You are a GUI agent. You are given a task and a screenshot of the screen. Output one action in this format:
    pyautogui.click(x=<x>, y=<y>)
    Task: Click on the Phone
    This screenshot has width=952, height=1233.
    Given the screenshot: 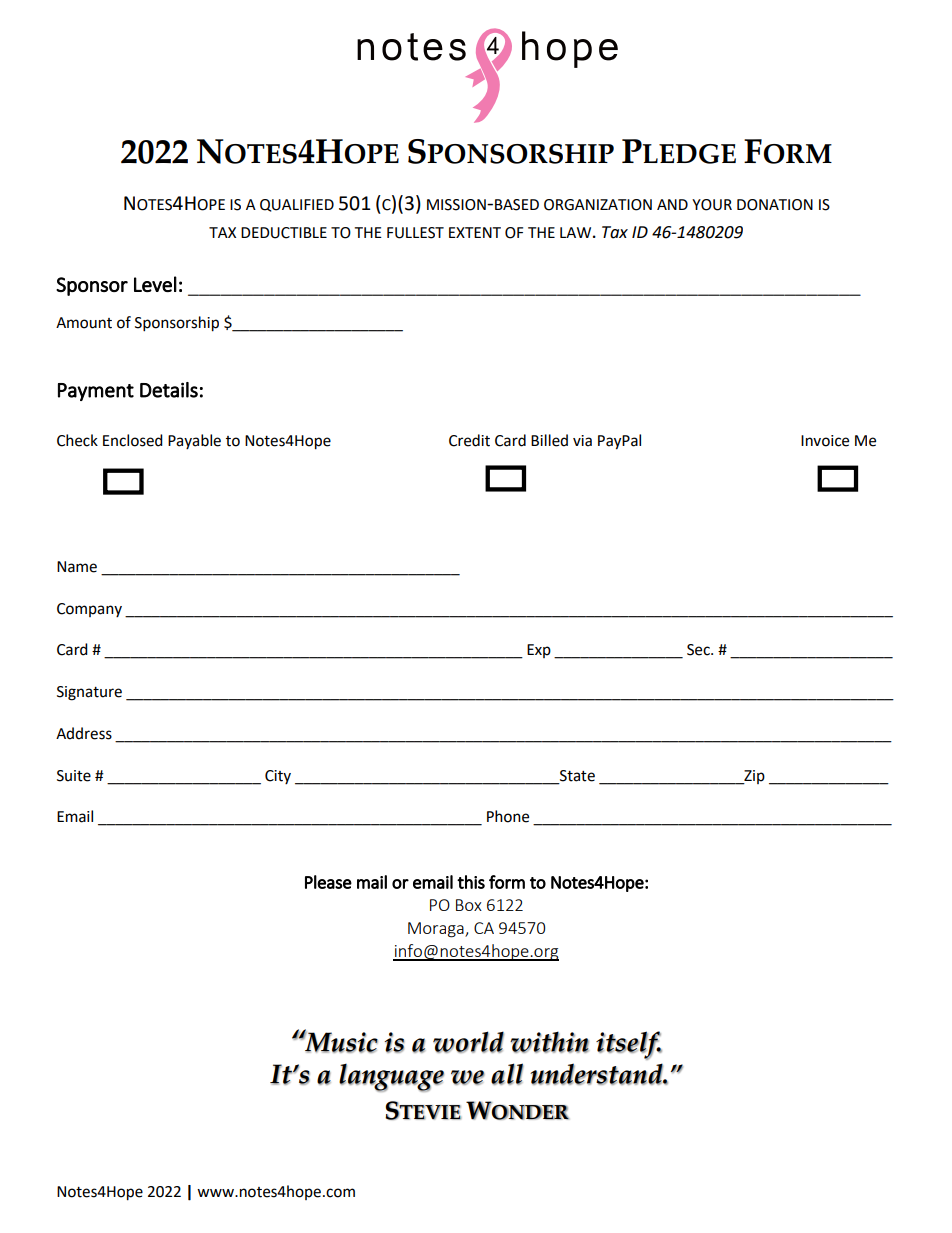 What is the action you would take?
    pyautogui.click(x=508, y=816)
